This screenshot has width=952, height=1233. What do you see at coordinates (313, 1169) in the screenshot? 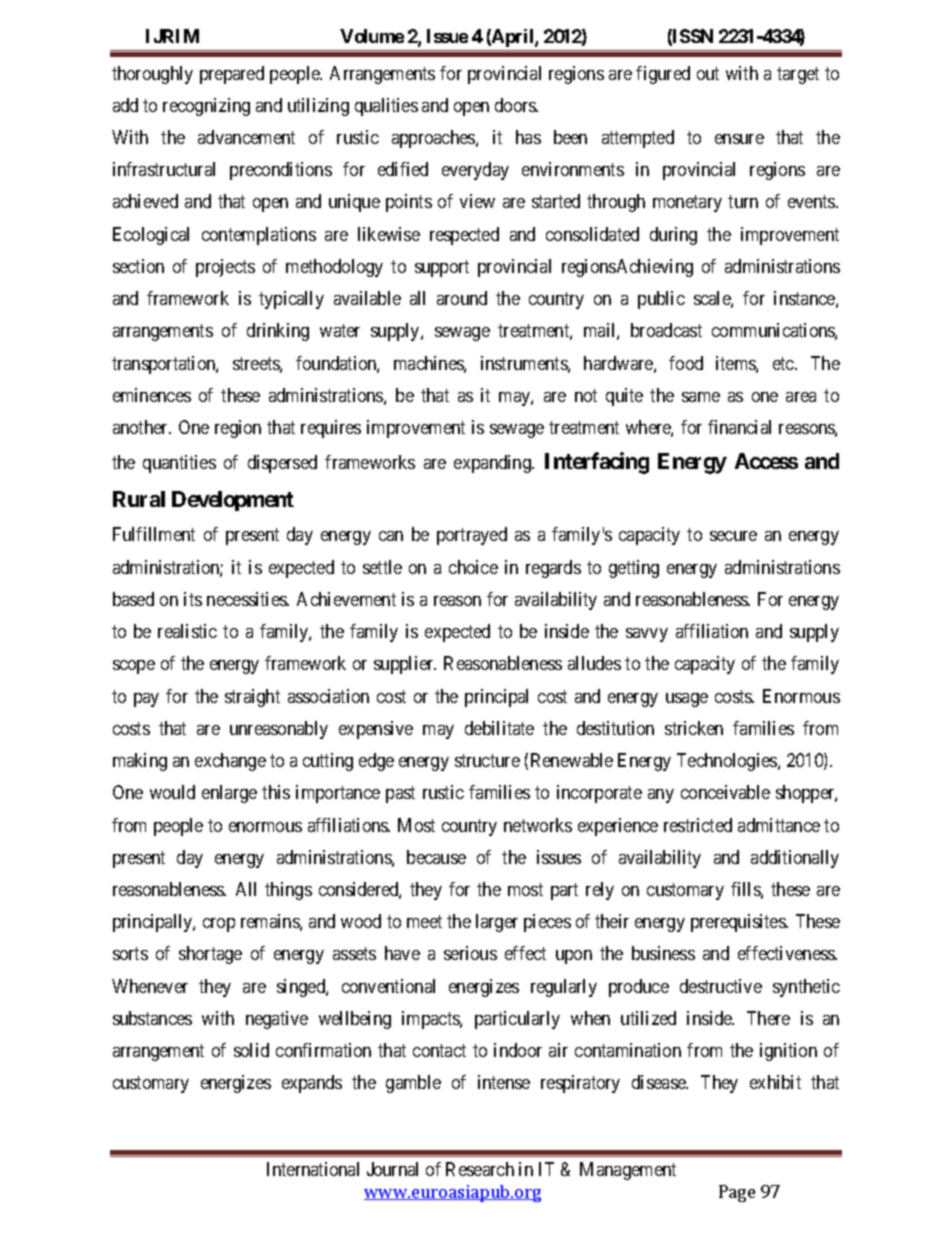
I see `International` at bounding box center [313, 1169].
